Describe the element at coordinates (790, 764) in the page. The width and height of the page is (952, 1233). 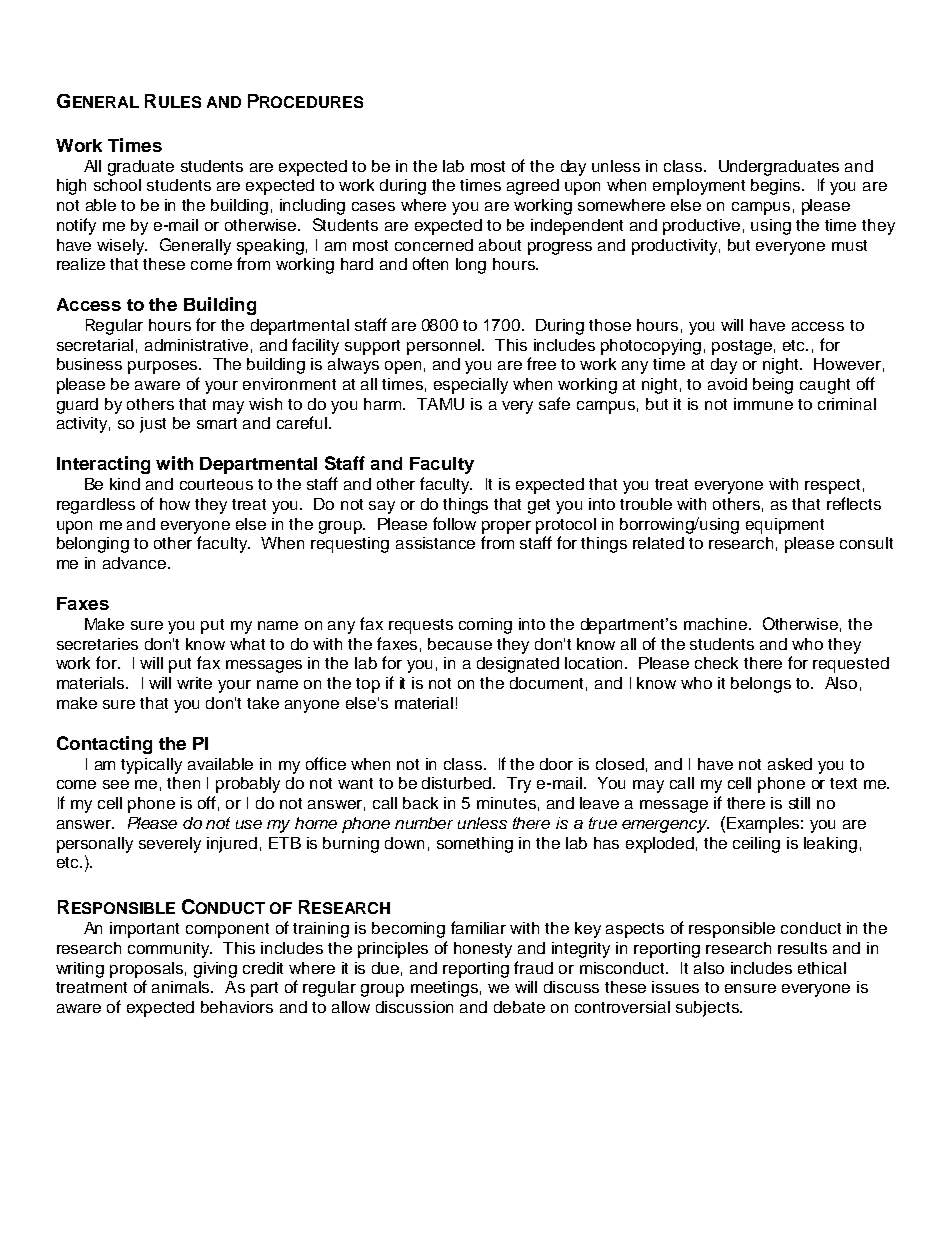
I see `asked` at that location.
